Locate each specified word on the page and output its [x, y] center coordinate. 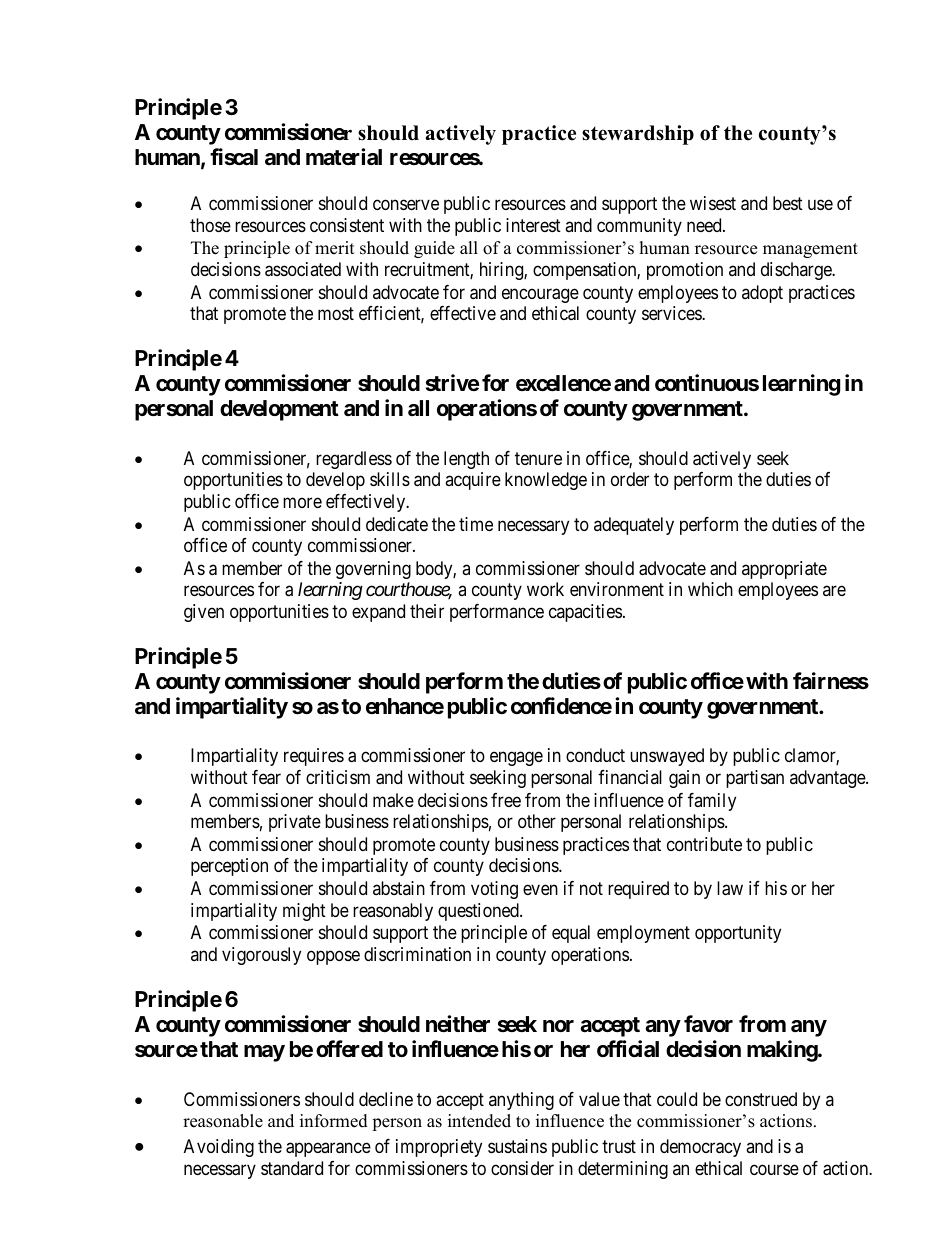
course [774, 1169]
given [204, 613]
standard [292, 1168]
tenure [538, 458]
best [788, 203]
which [710, 589]
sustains [517, 1146]
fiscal [234, 157]
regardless [354, 460]
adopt [762, 294]
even [540, 890]
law [730, 888]
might [304, 912]
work [545, 589]
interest [533, 225]
